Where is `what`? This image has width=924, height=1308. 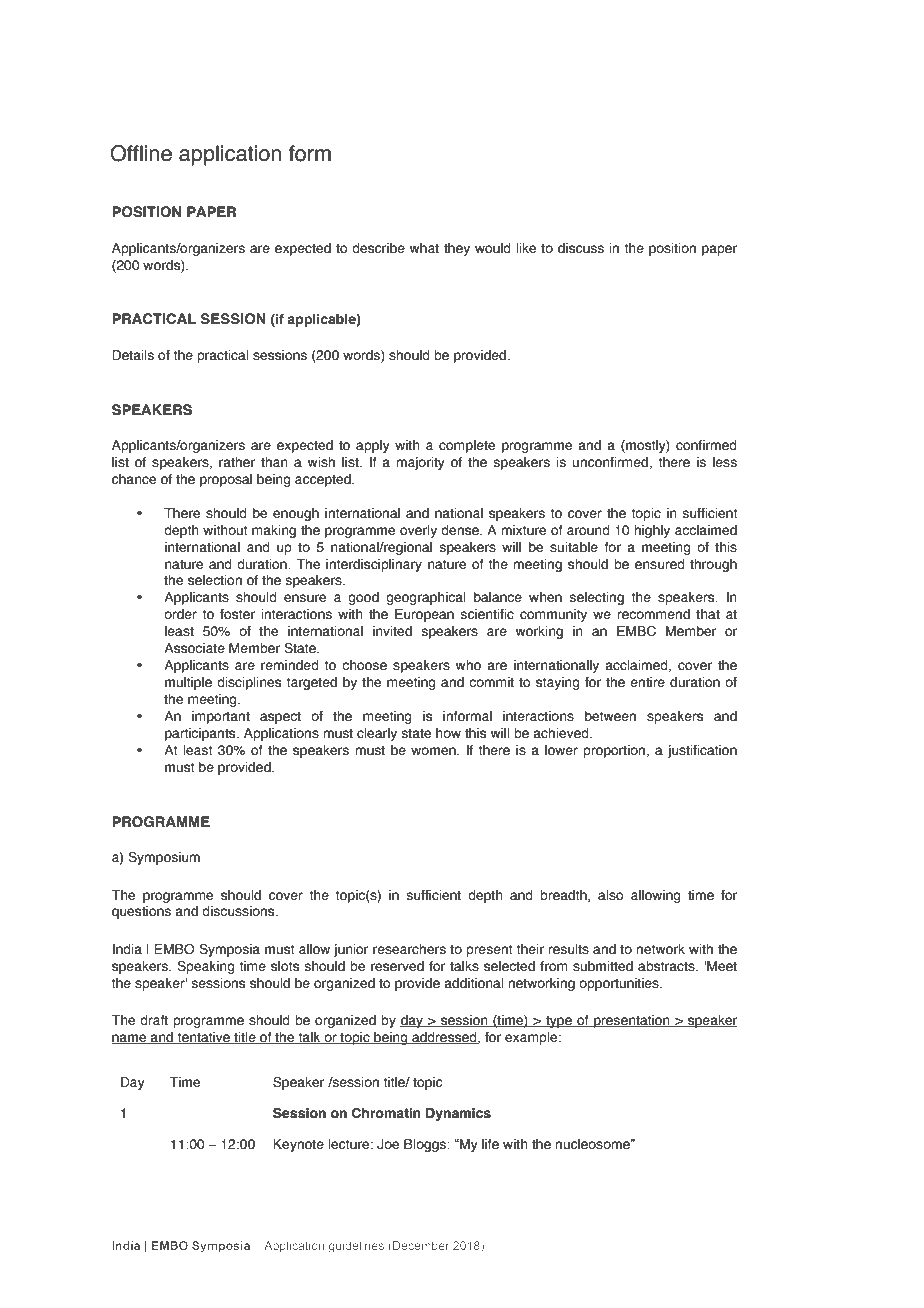
what is located at coordinates (424, 248).
